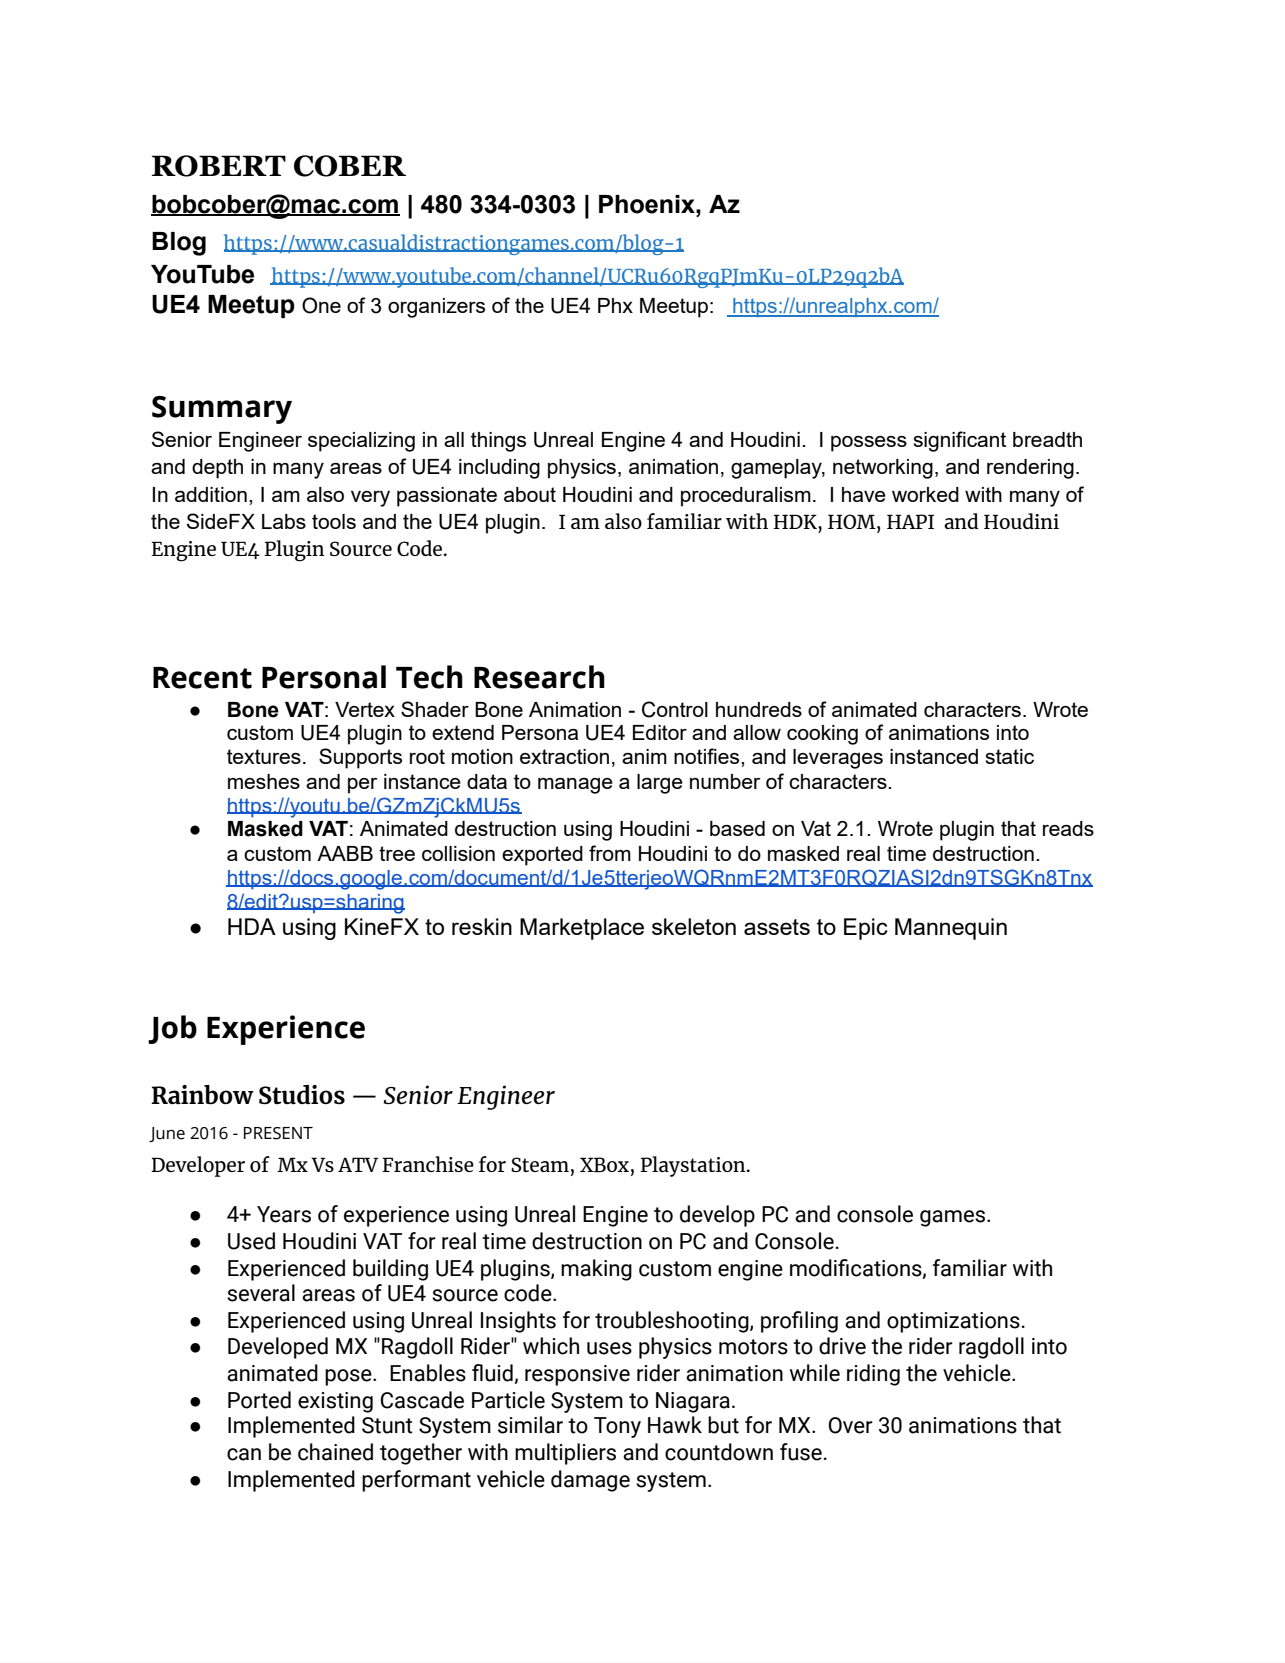 Image resolution: width=1285 pixels, height=1663 pixels. I want to click on Marketplace, so click(582, 929).
